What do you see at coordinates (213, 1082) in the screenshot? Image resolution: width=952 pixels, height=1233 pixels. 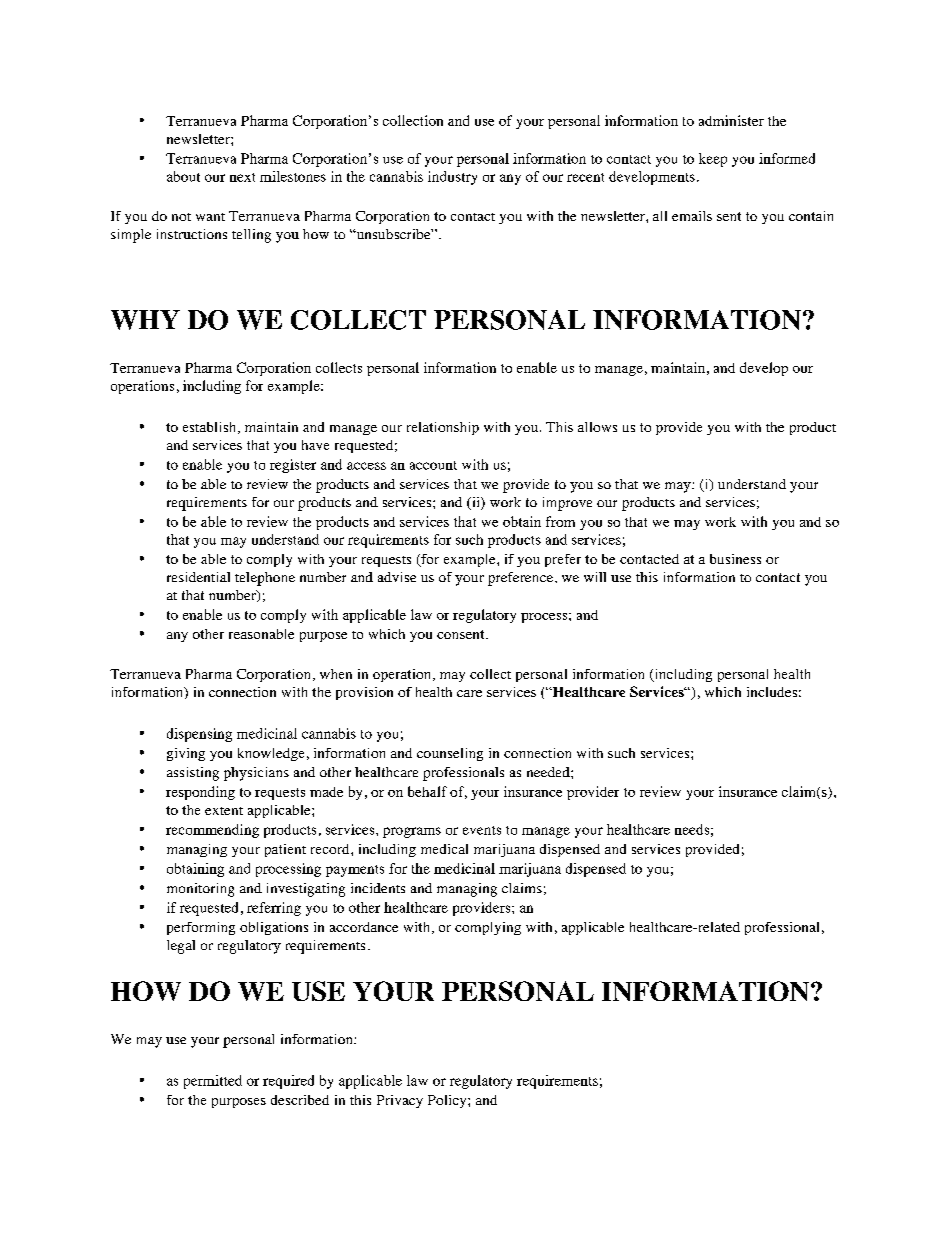 I see `permitted` at bounding box center [213, 1082].
